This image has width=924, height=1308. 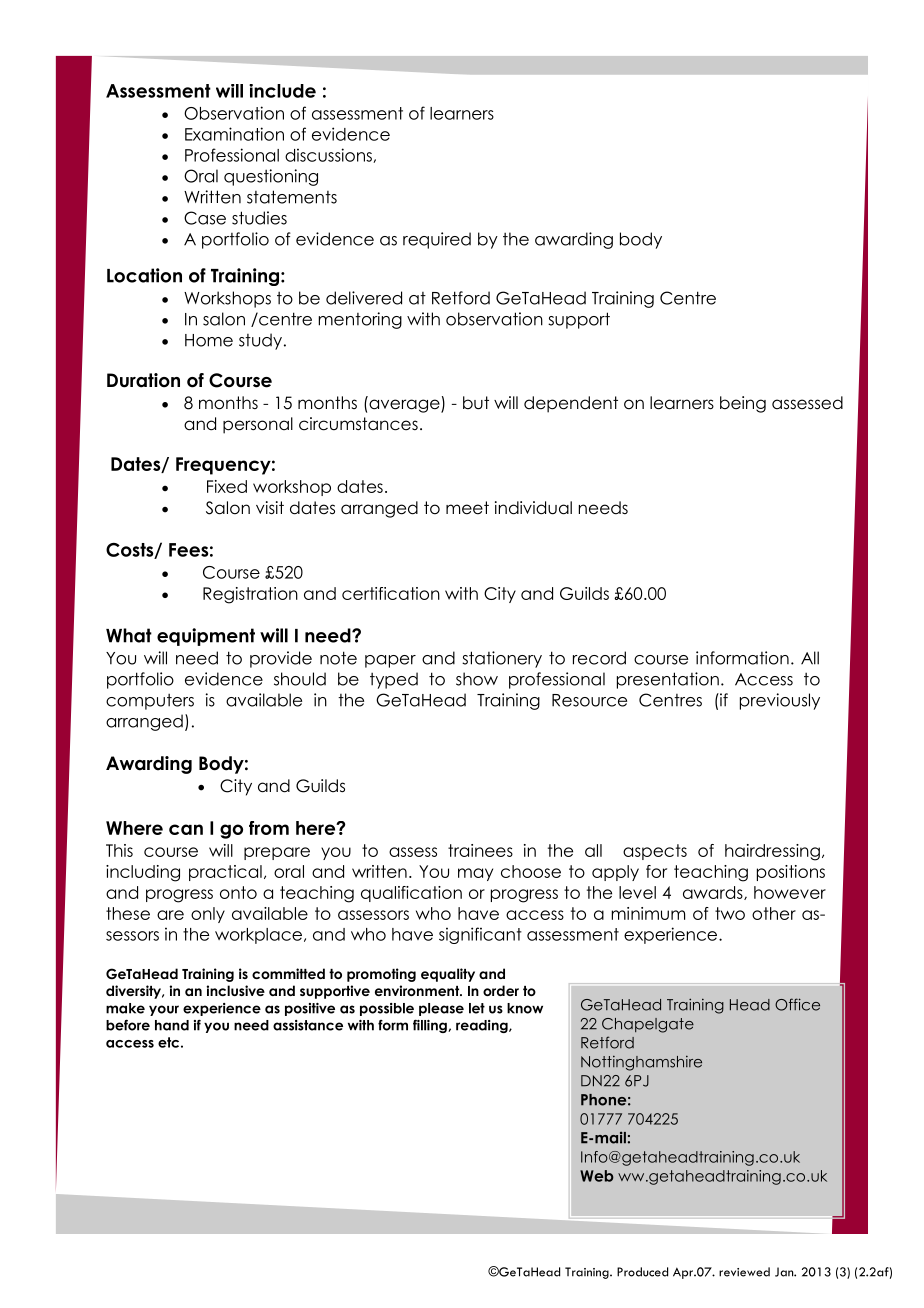 I want to click on hand, so click(x=172, y=1025).
